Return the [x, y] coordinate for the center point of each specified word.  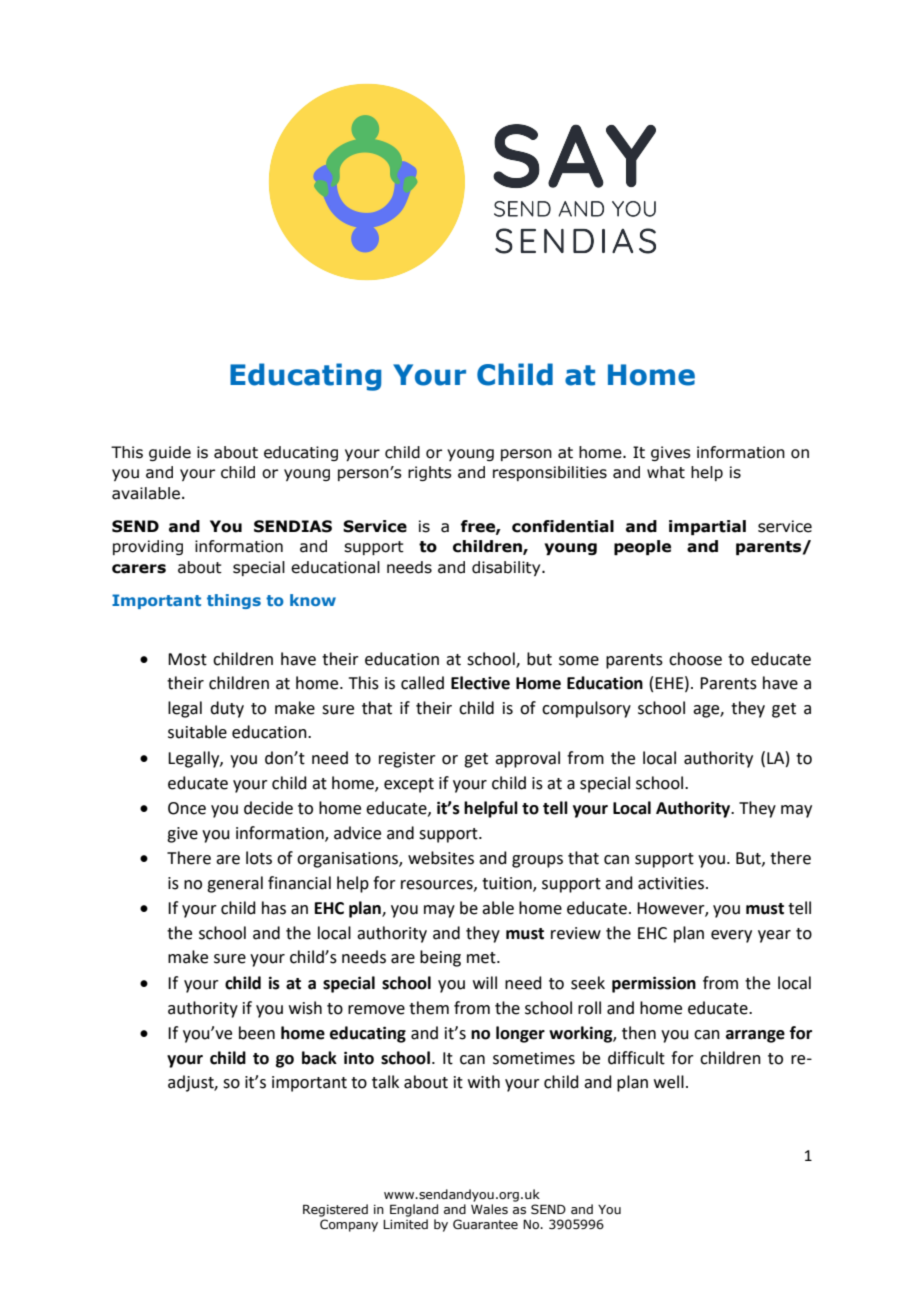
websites [441, 858]
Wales [489, 1209]
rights [430, 473]
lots [259, 858]
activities [672, 883]
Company [349, 1225]
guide [170, 453]
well [669, 1082]
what [666, 472]
